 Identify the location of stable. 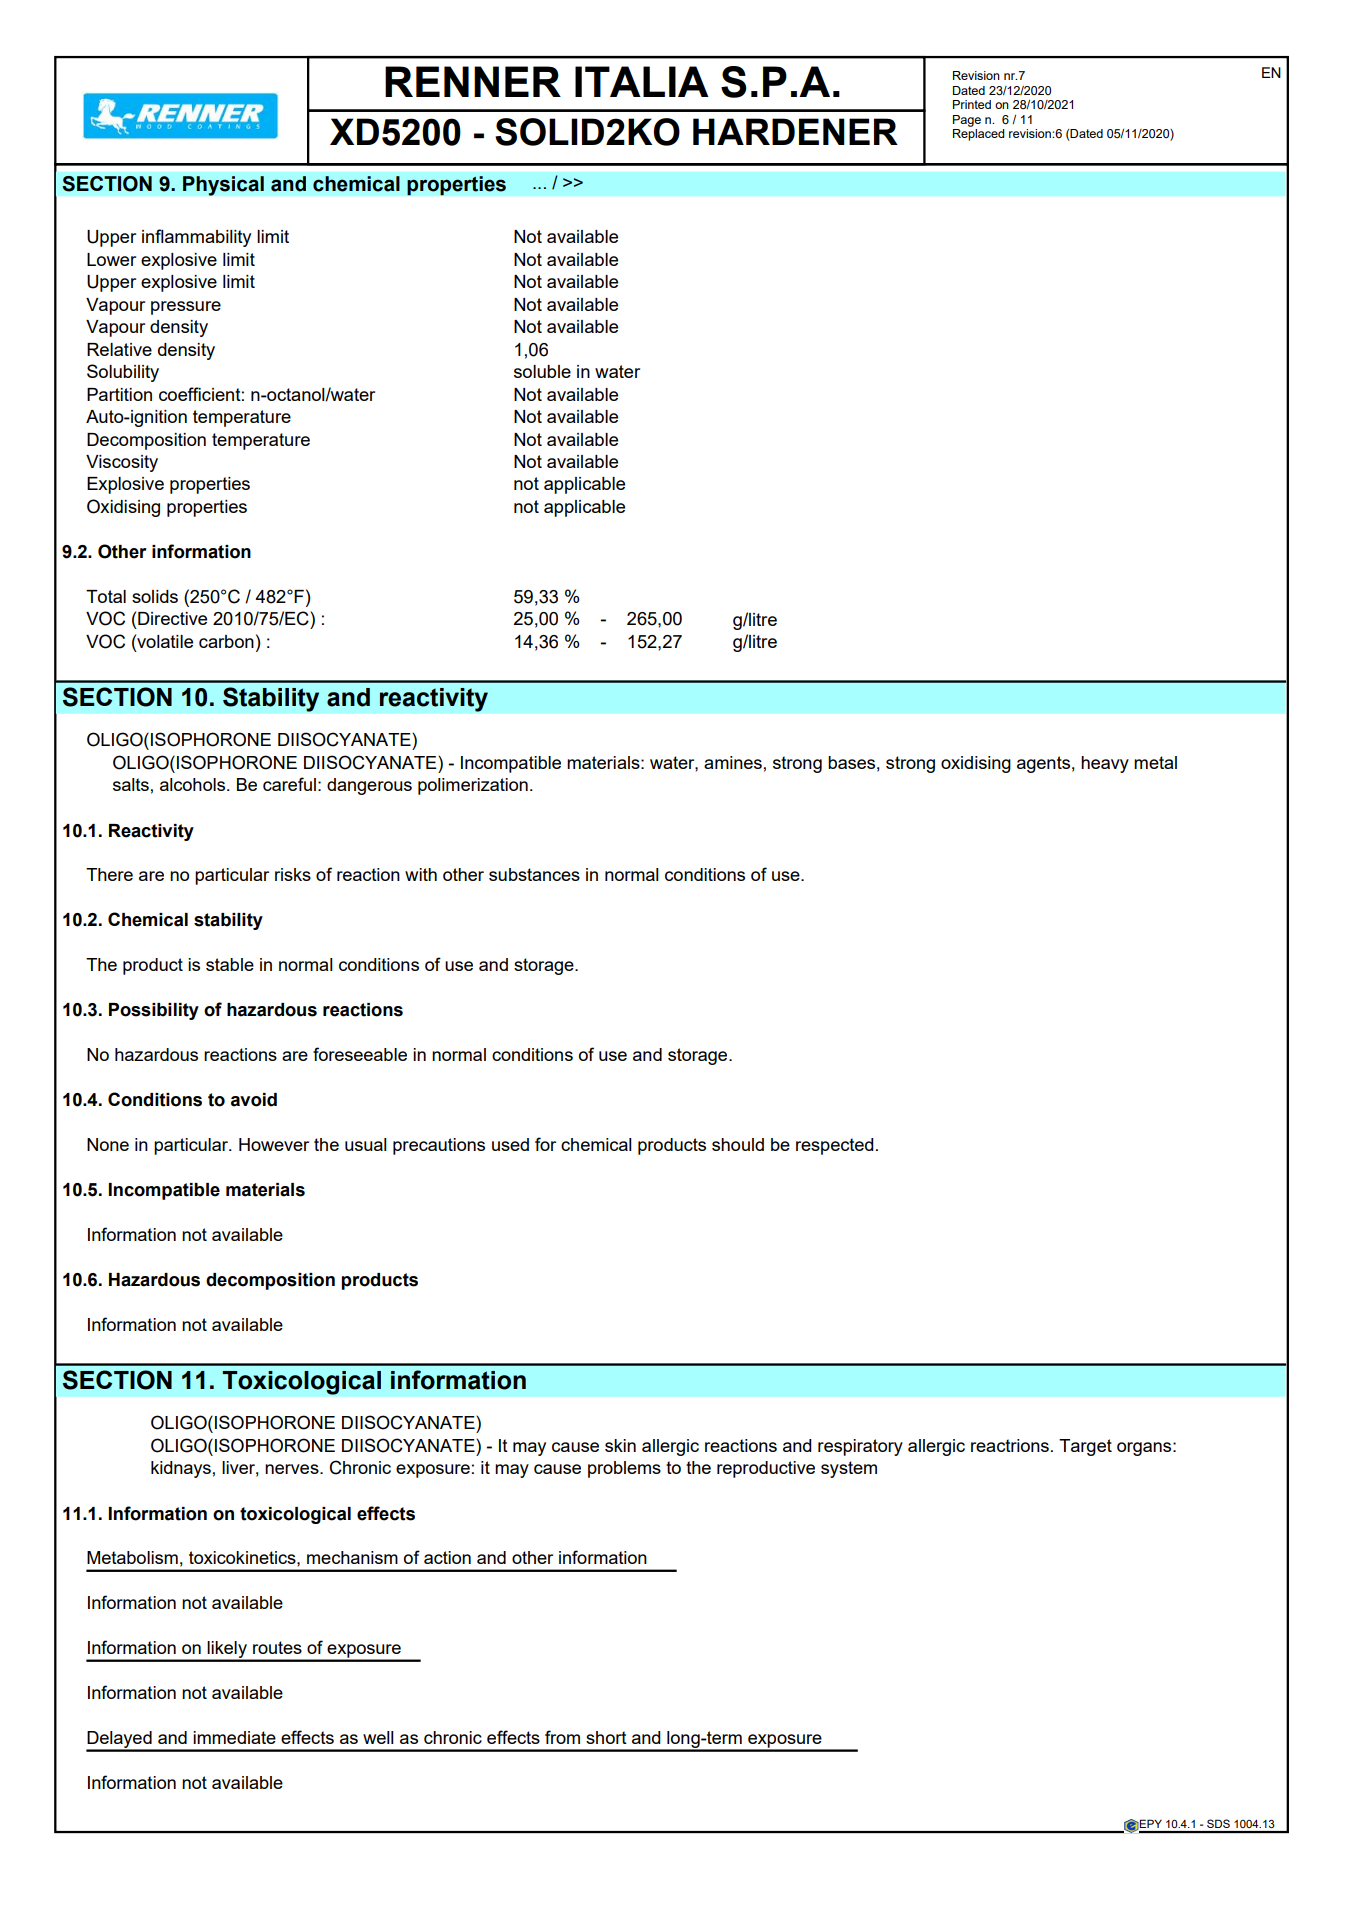
(230, 964).
